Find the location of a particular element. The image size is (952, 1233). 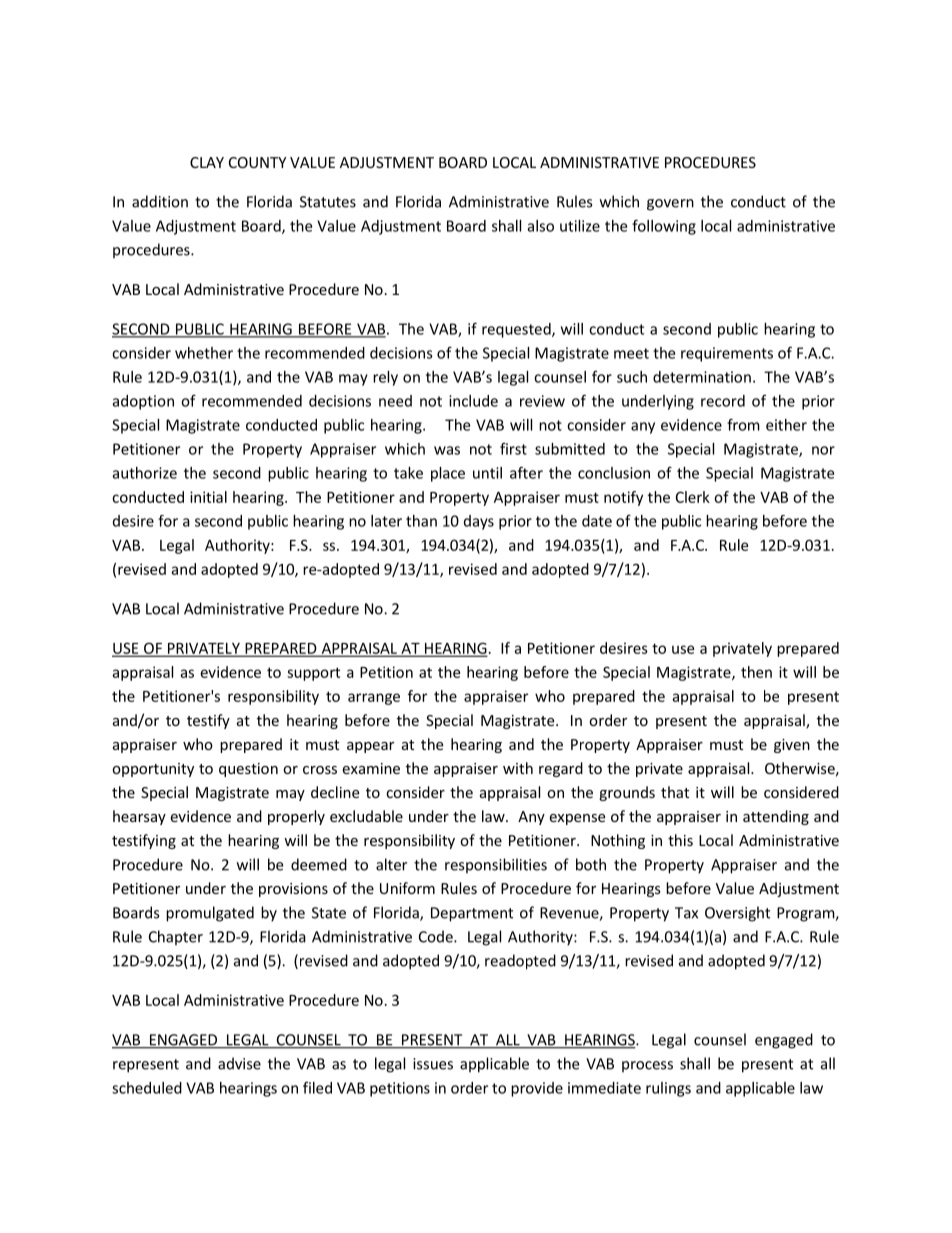

attending is located at coordinates (776, 817).
